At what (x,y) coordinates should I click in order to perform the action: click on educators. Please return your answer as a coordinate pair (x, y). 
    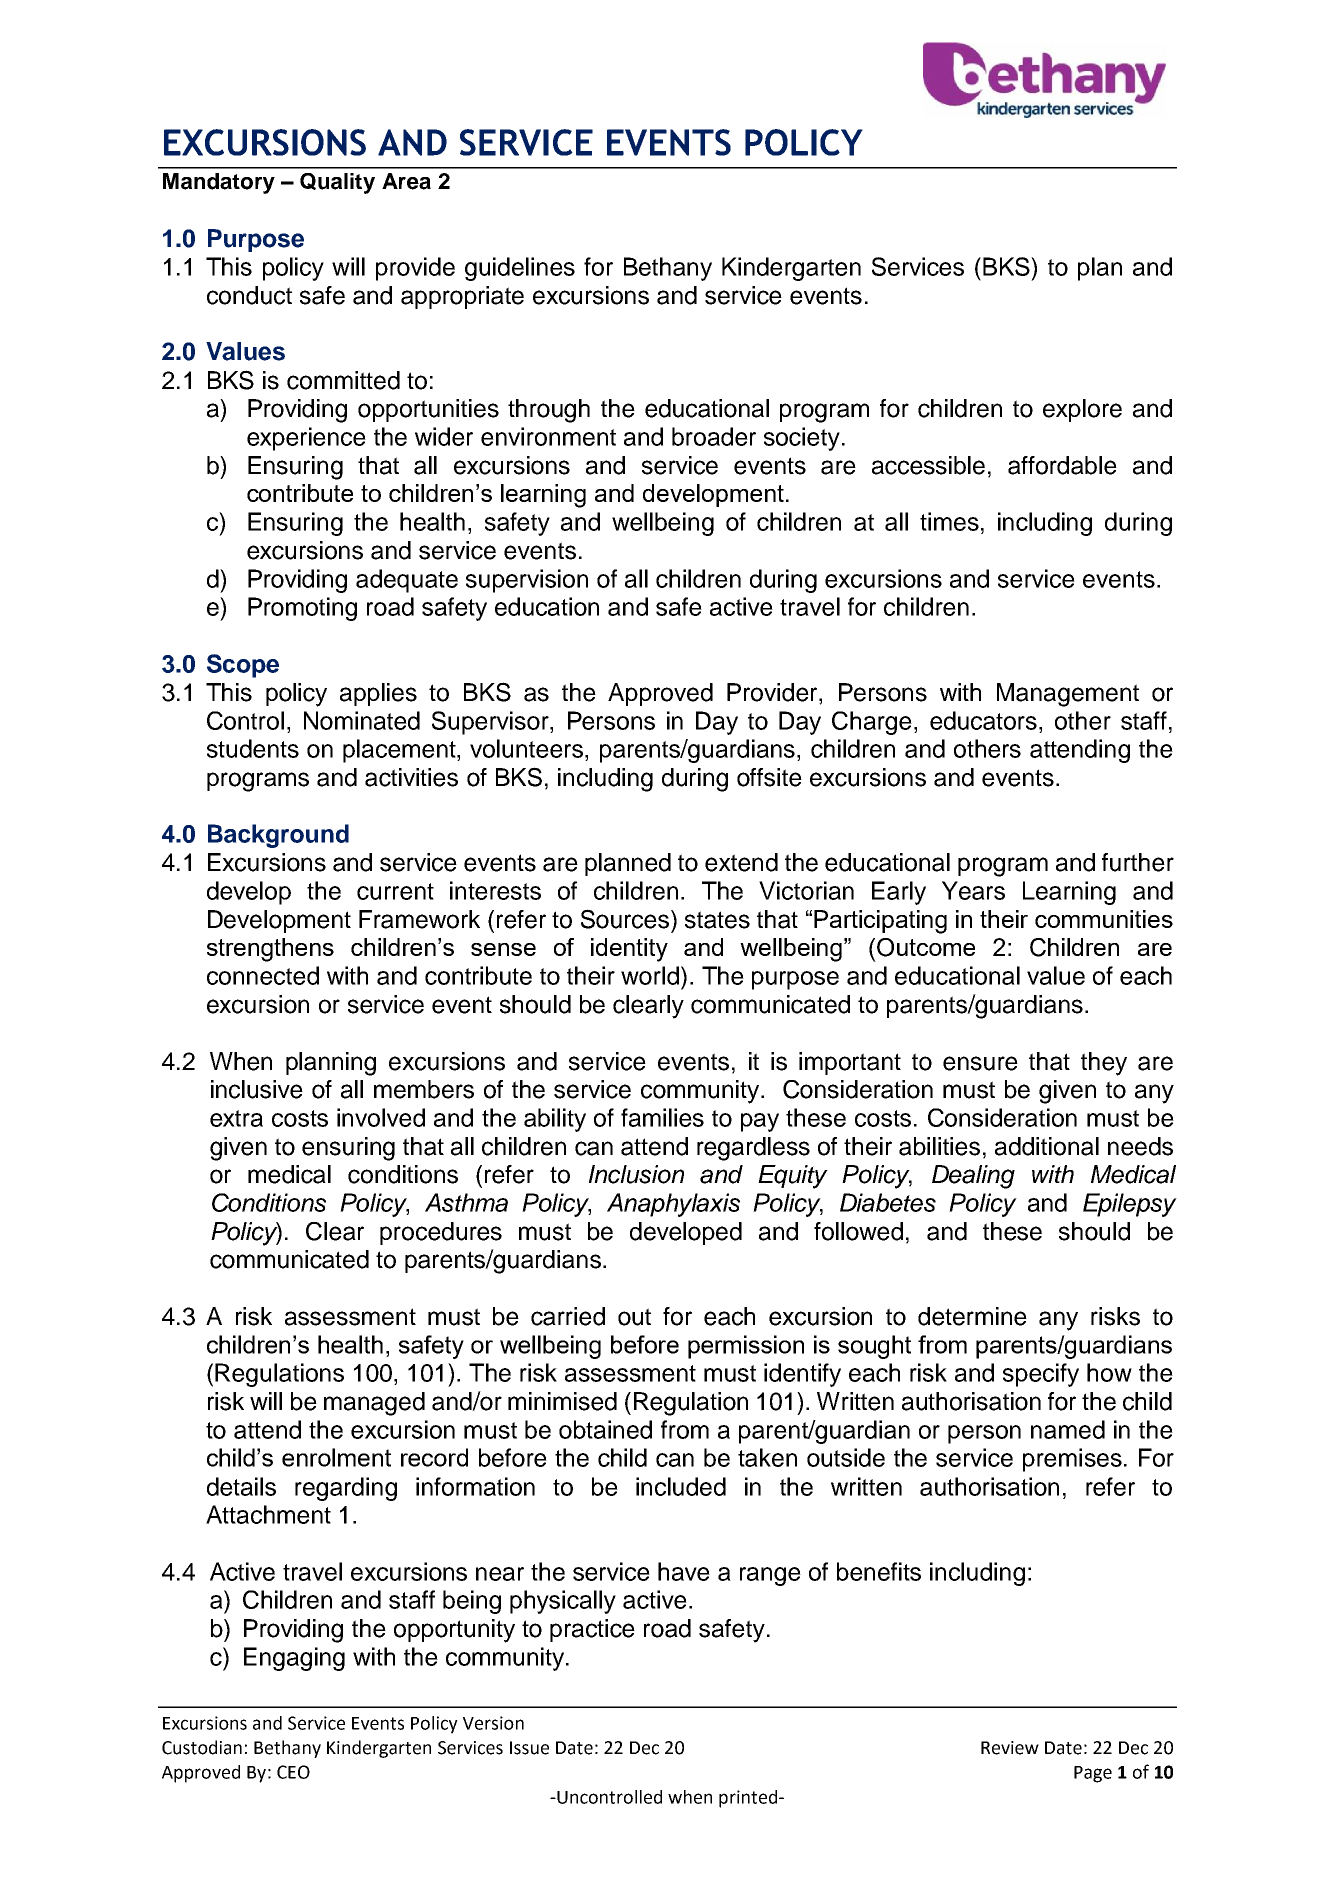
    Looking at the image, I should click on (983, 720).
